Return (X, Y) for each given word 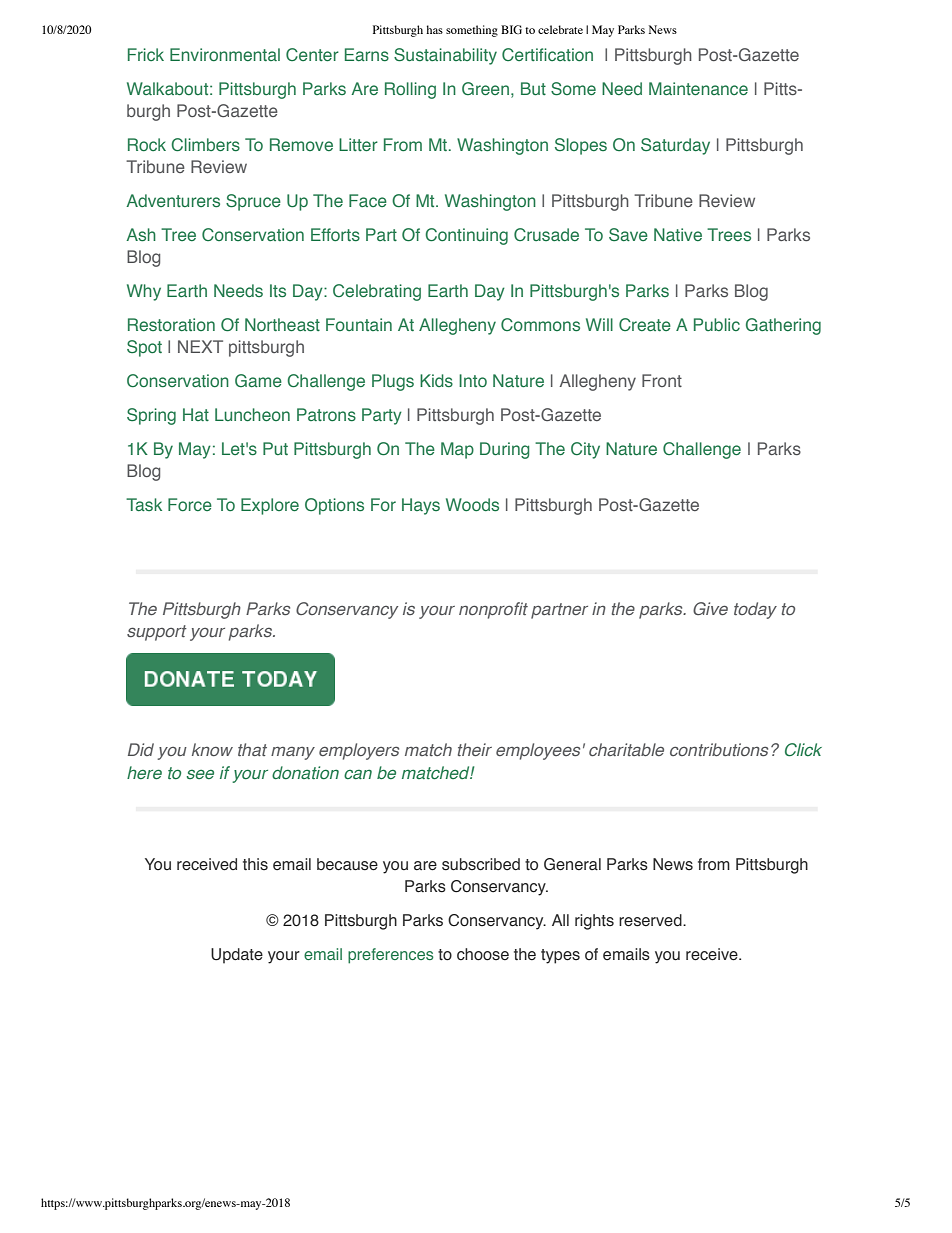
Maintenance (698, 88)
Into (473, 380)
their (475, 749)
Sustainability (445, 56)
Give (710, 608)
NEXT (200, 346)
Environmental (225, 54)
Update (237, 956)
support (157, 633)
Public (717, 324)
